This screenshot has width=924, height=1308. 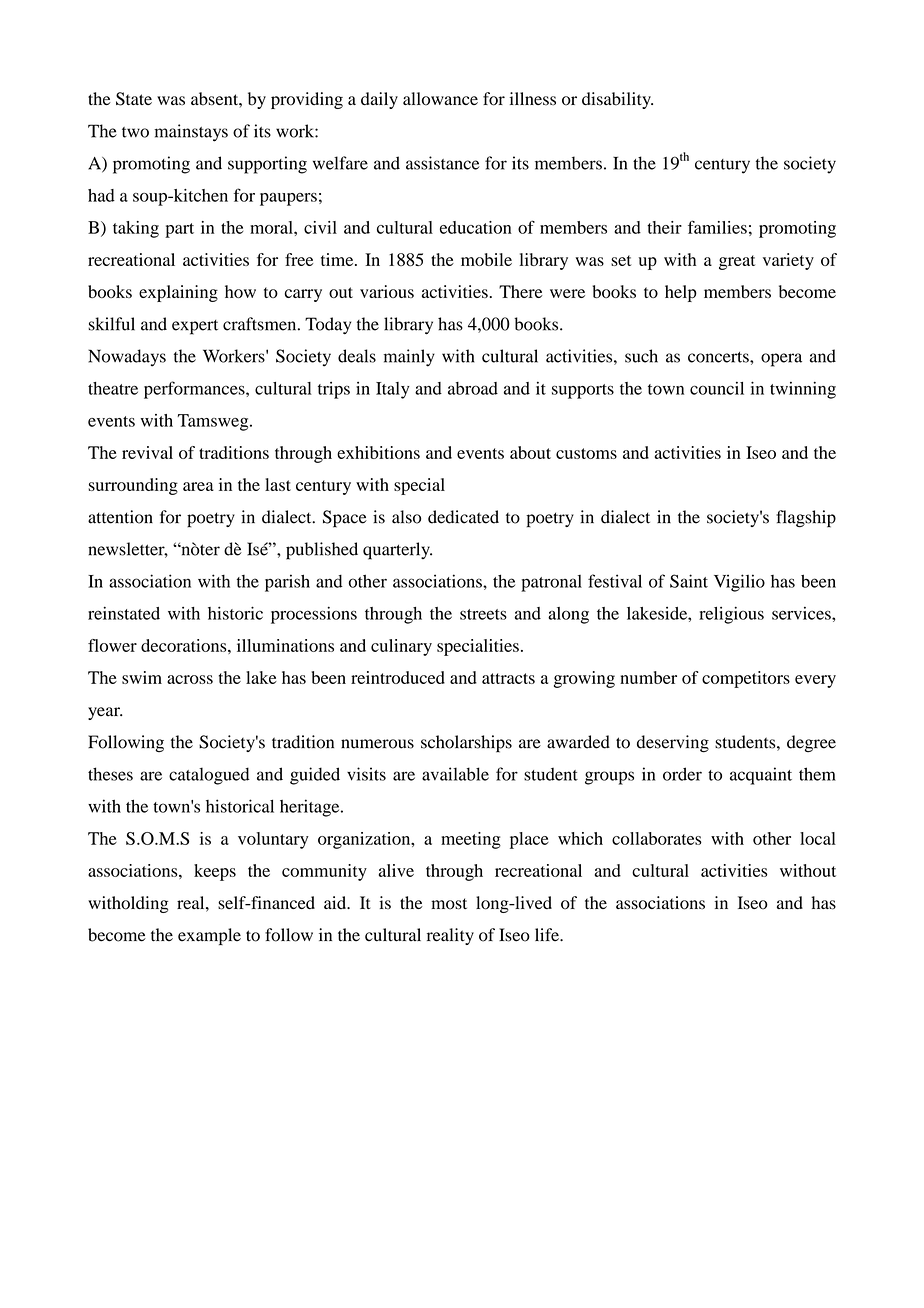 What do you see at coordinates (617, 100) in the screenshot?
I see `disability` at bounding box center [617, 100].
